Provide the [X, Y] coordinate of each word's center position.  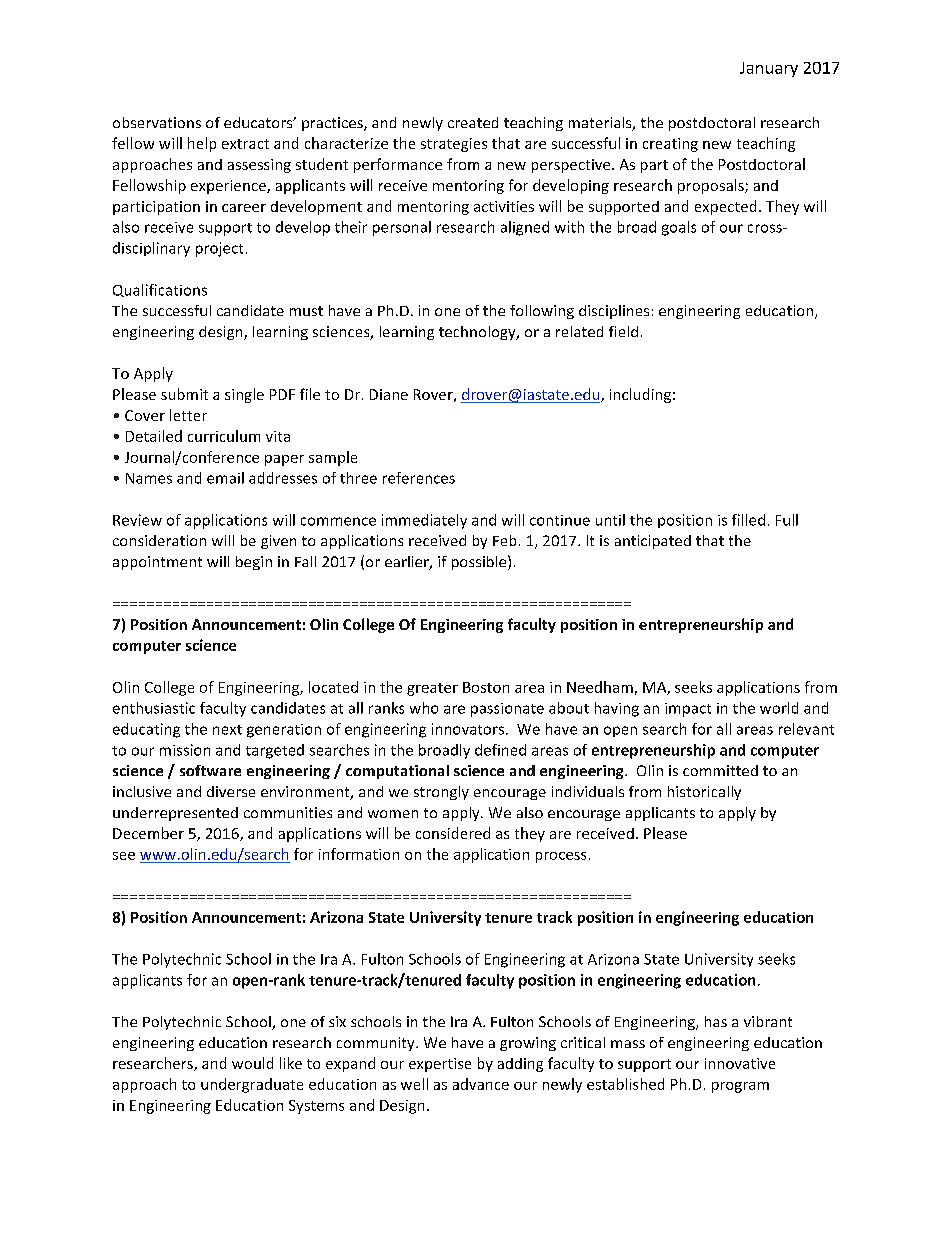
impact [688, 710]
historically [704, 793]
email [225, 478]
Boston [486, 687]
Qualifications [160, 290]
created [473, 122]
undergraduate [252, 1085]
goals [679, 228]
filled [748, 520]
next [227, 730]
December [148, 833]
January [769, 69]
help [202, 144]
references [419, 478]
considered [453, 833]
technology [478, 333]
